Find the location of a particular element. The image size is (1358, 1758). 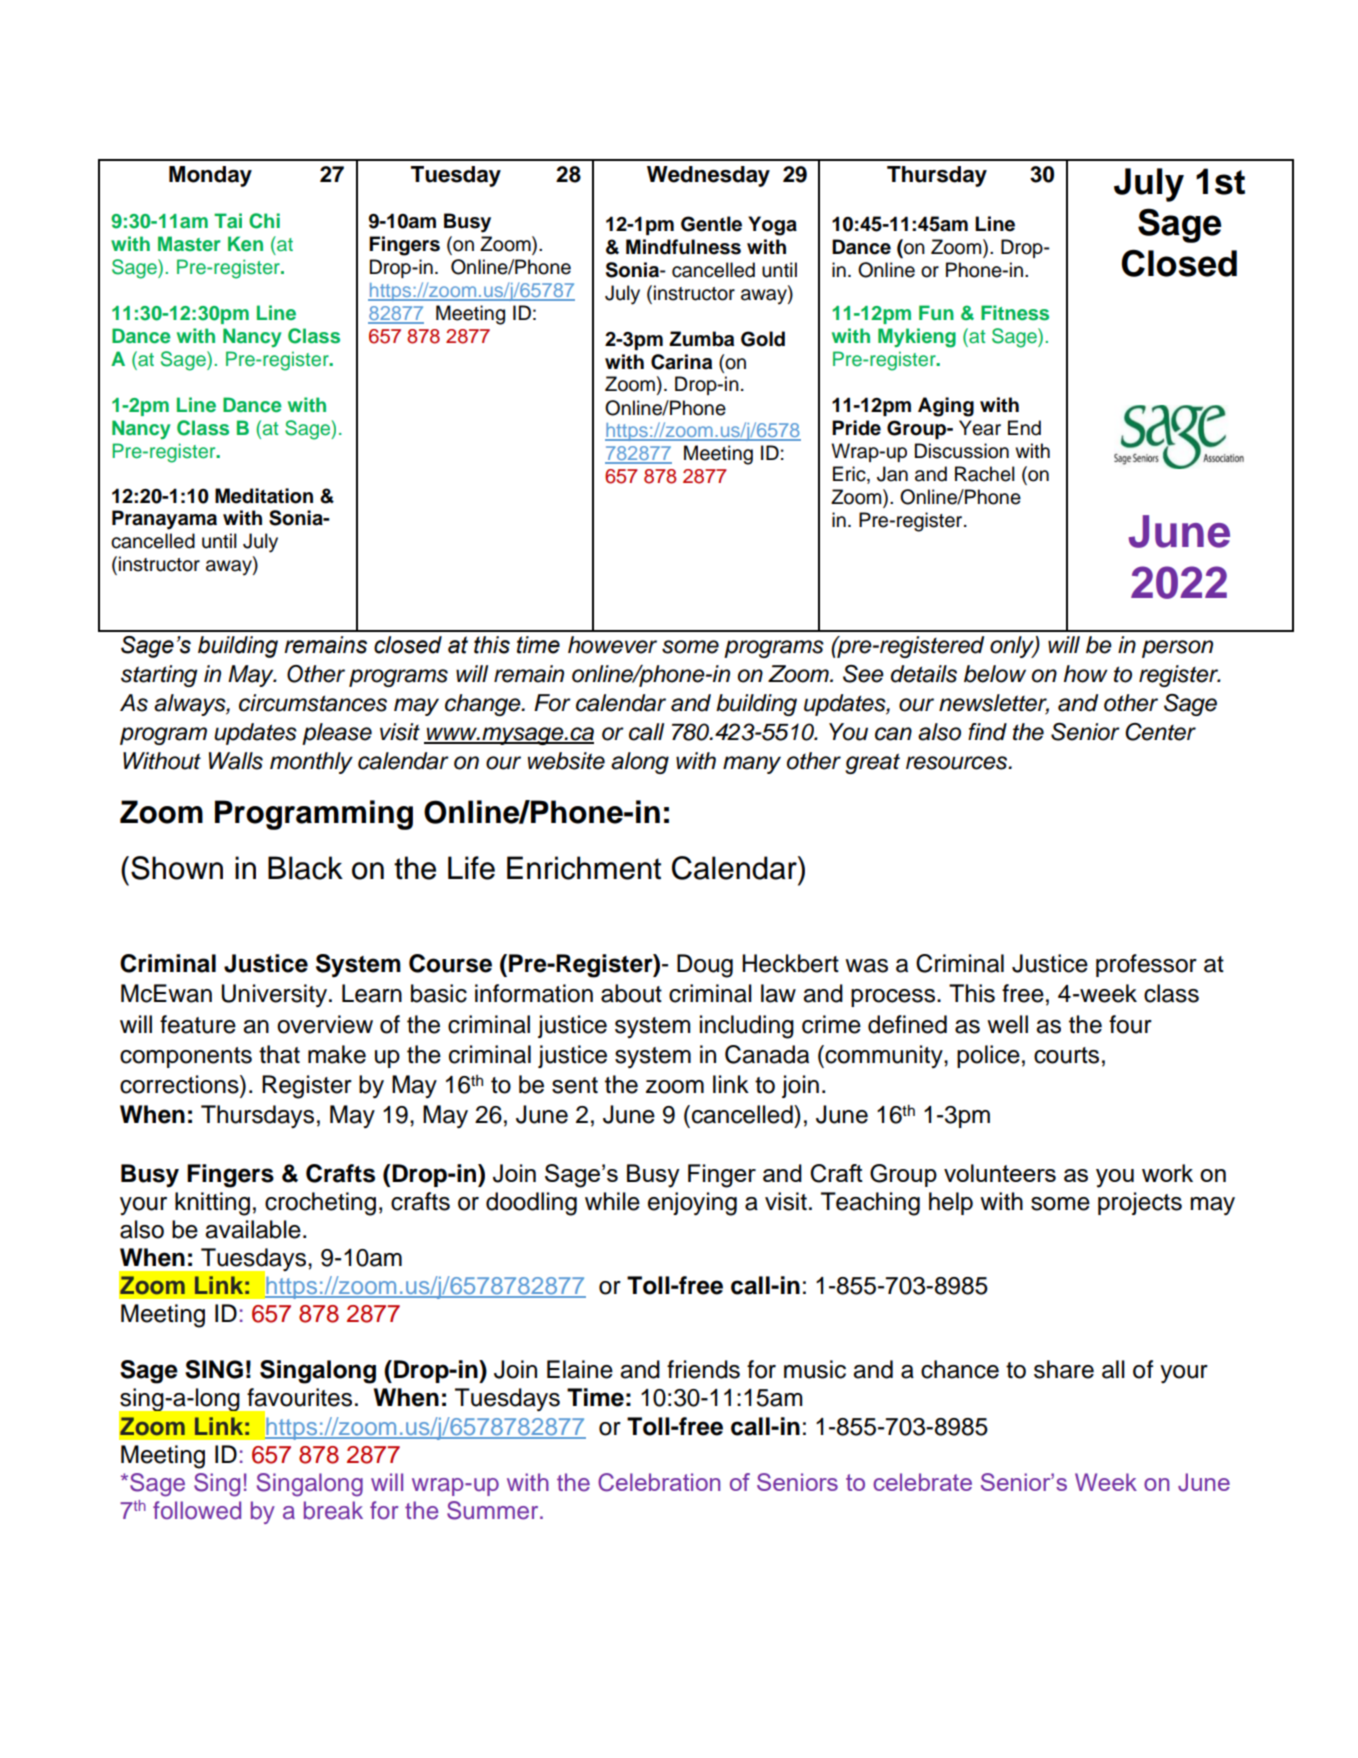

Rachel is located at coordinates (985, 474).
